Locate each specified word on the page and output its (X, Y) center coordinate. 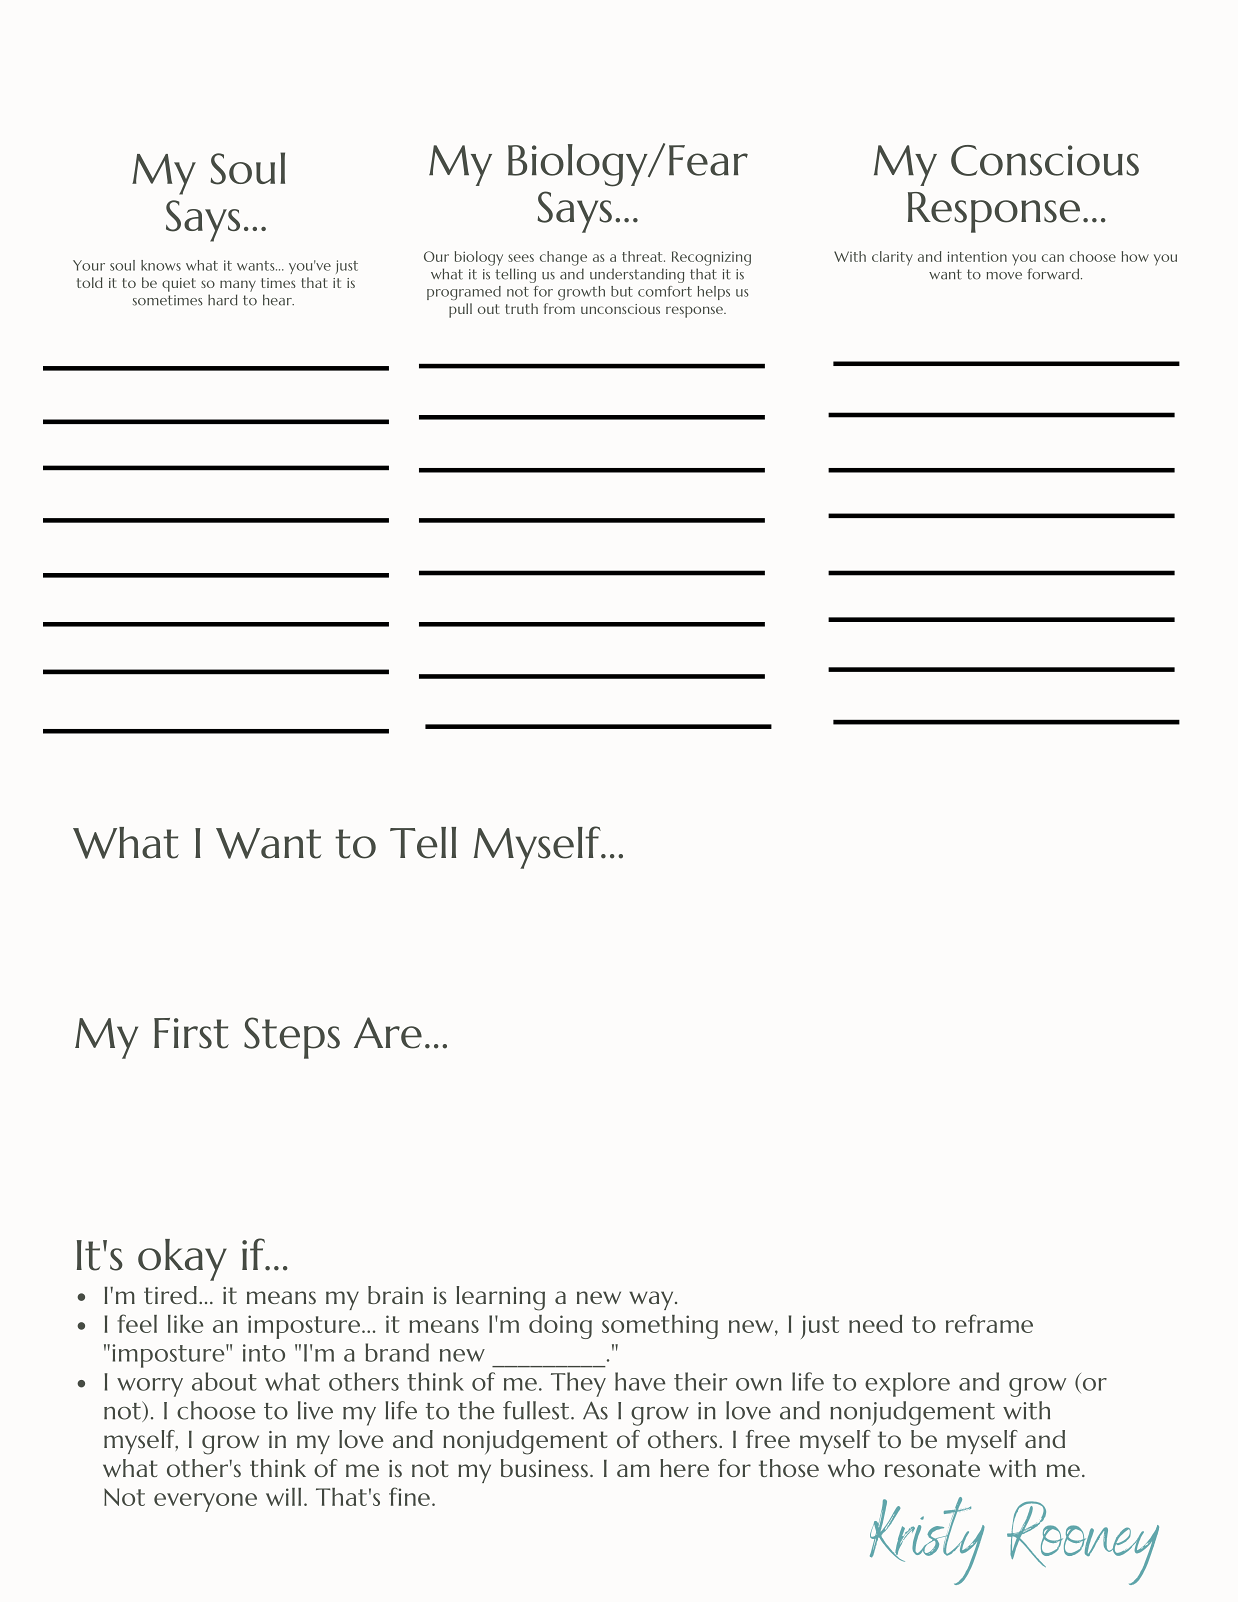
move (1004, 276)
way (652, 1300)
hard (222, 300)
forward (1054, 274)
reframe (989, 1323)
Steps (292, 1038)
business (544, 1468)
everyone (205, 1502)
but (622, 291)
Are (388, 1033)
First (191, 1033)
